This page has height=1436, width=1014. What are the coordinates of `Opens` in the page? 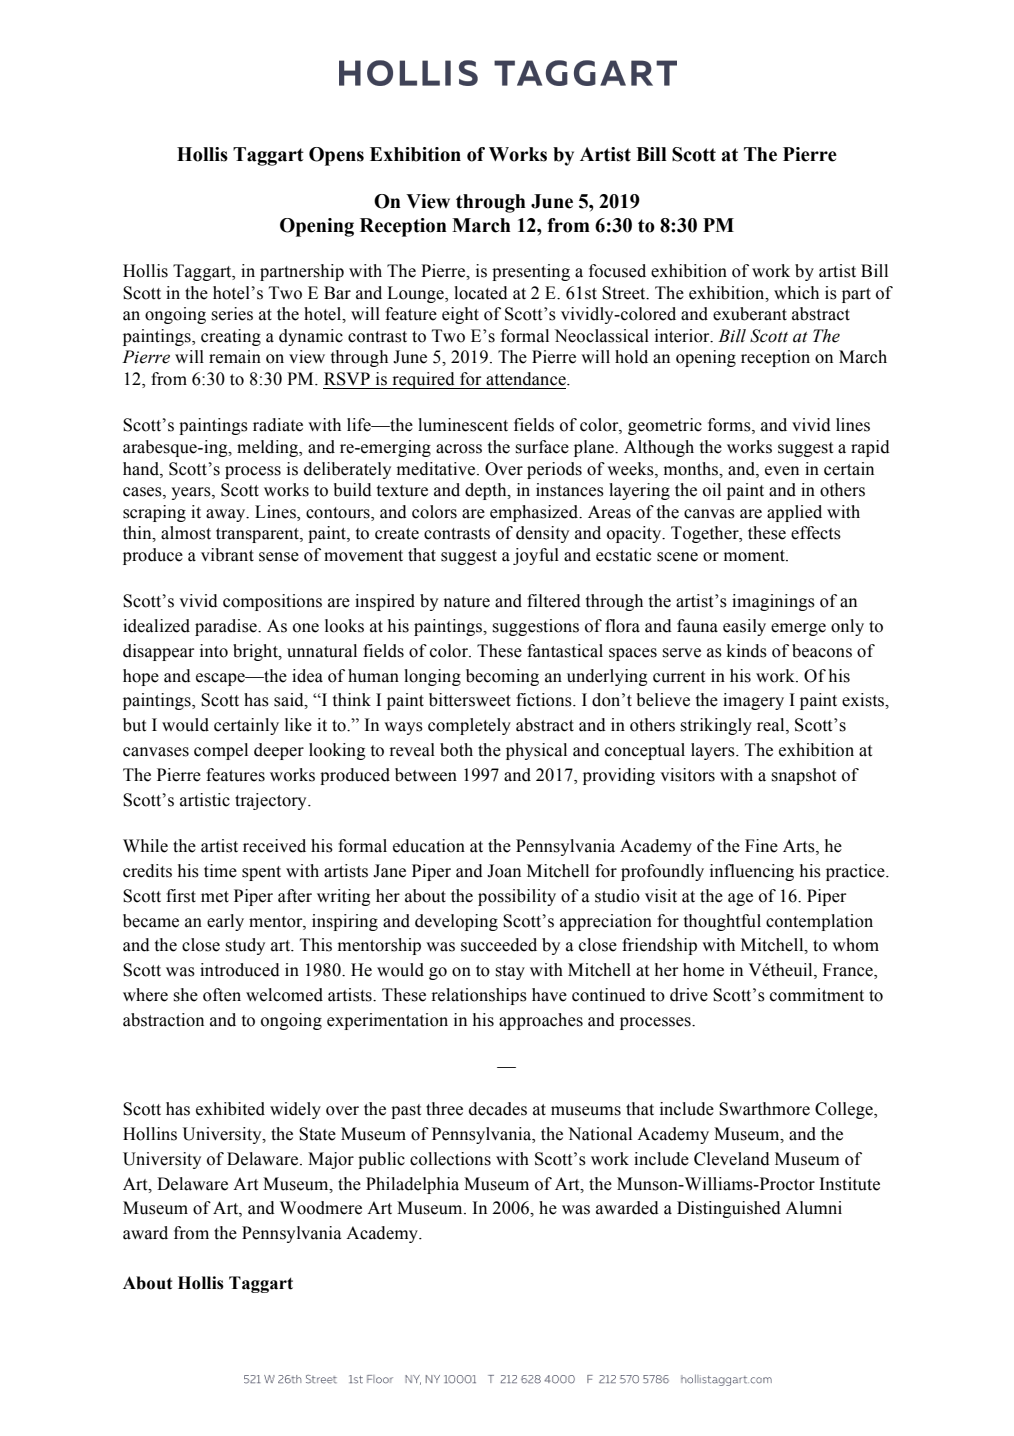 It's located at (336, 156).
